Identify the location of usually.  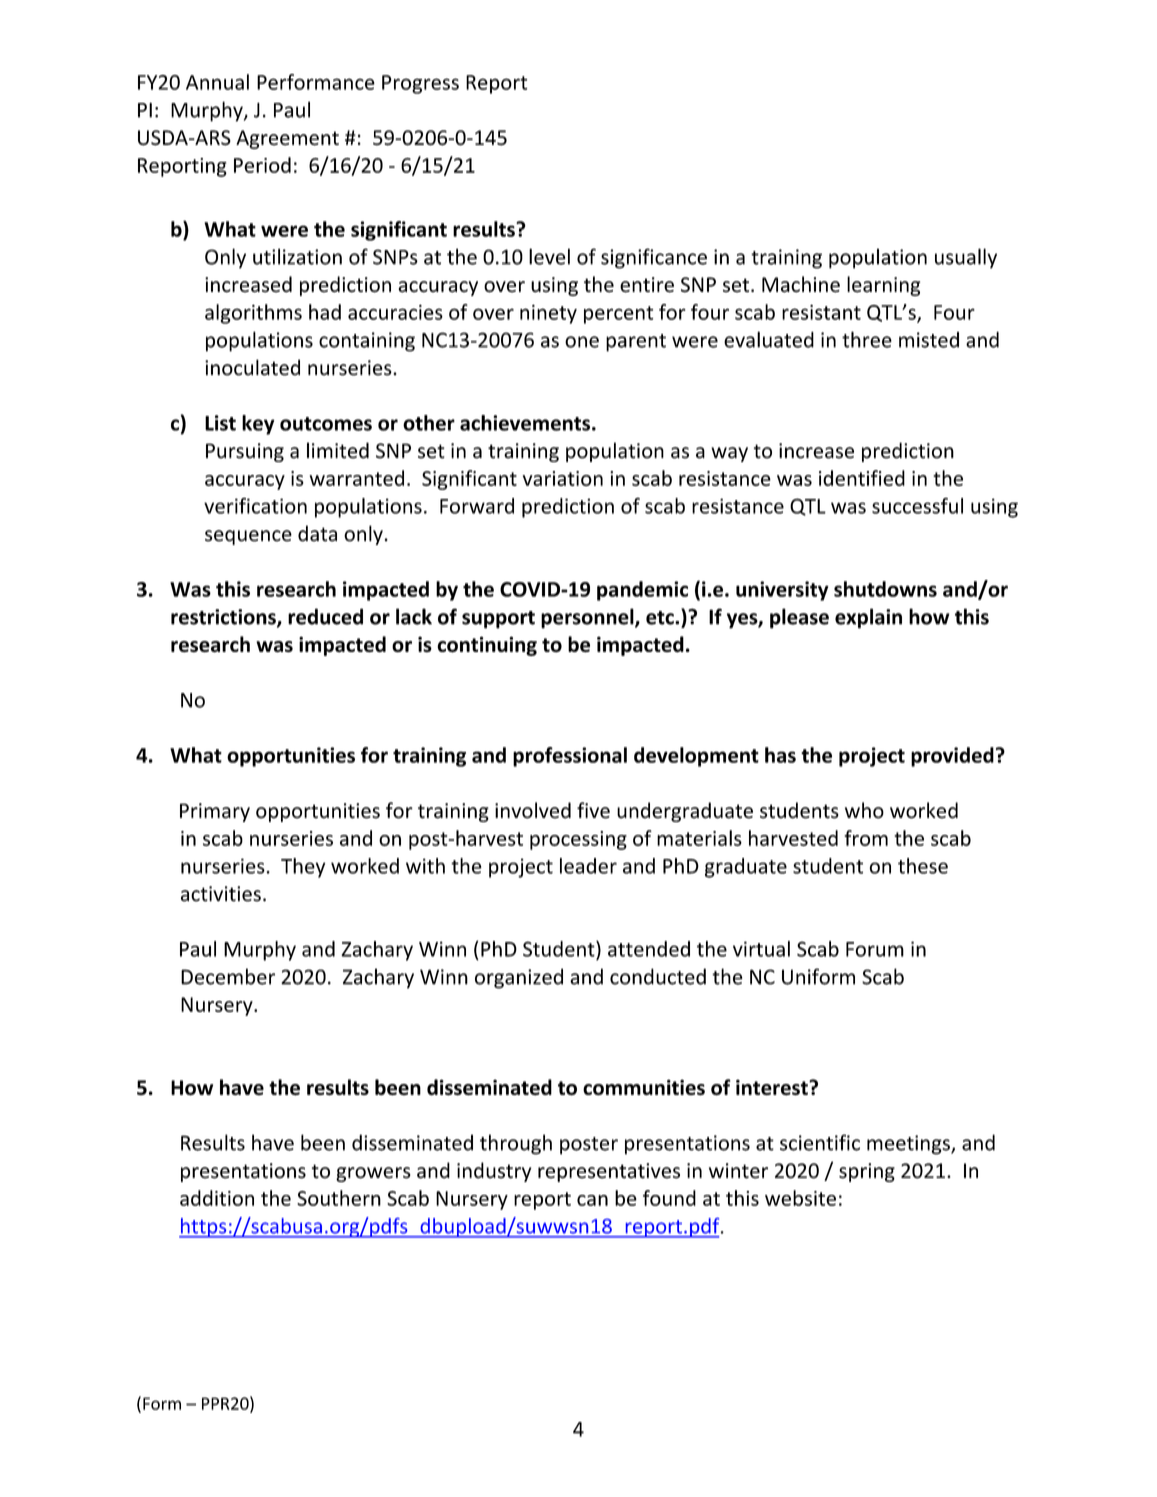
(966, 258).
